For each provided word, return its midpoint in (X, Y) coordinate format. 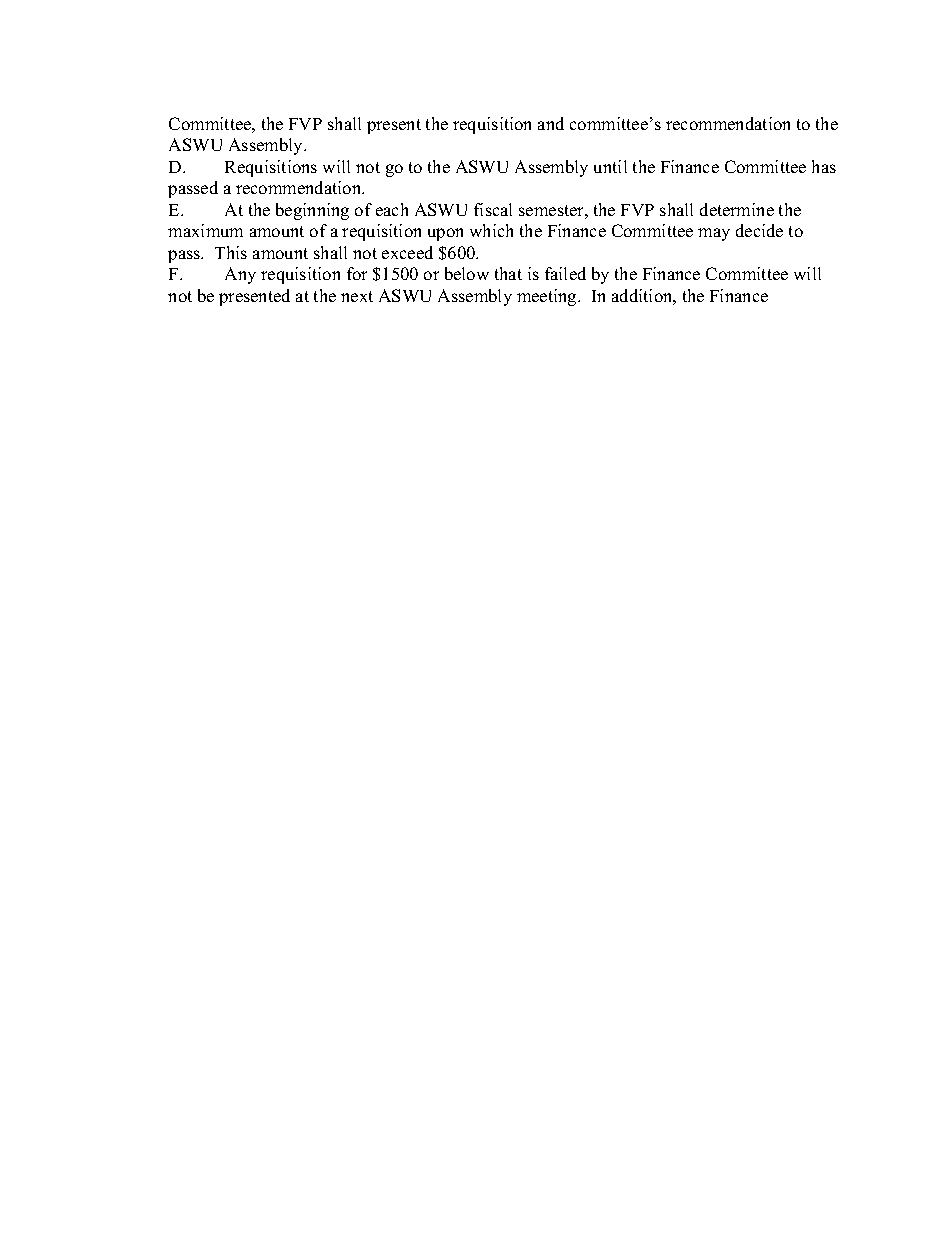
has (824, 166)
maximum (205, 230)
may (714, 234)
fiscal (493, 209)
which (491, 230)
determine (737, 209)
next (357, 296)
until (610, 166)
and (551, 123)
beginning (312, 211)
